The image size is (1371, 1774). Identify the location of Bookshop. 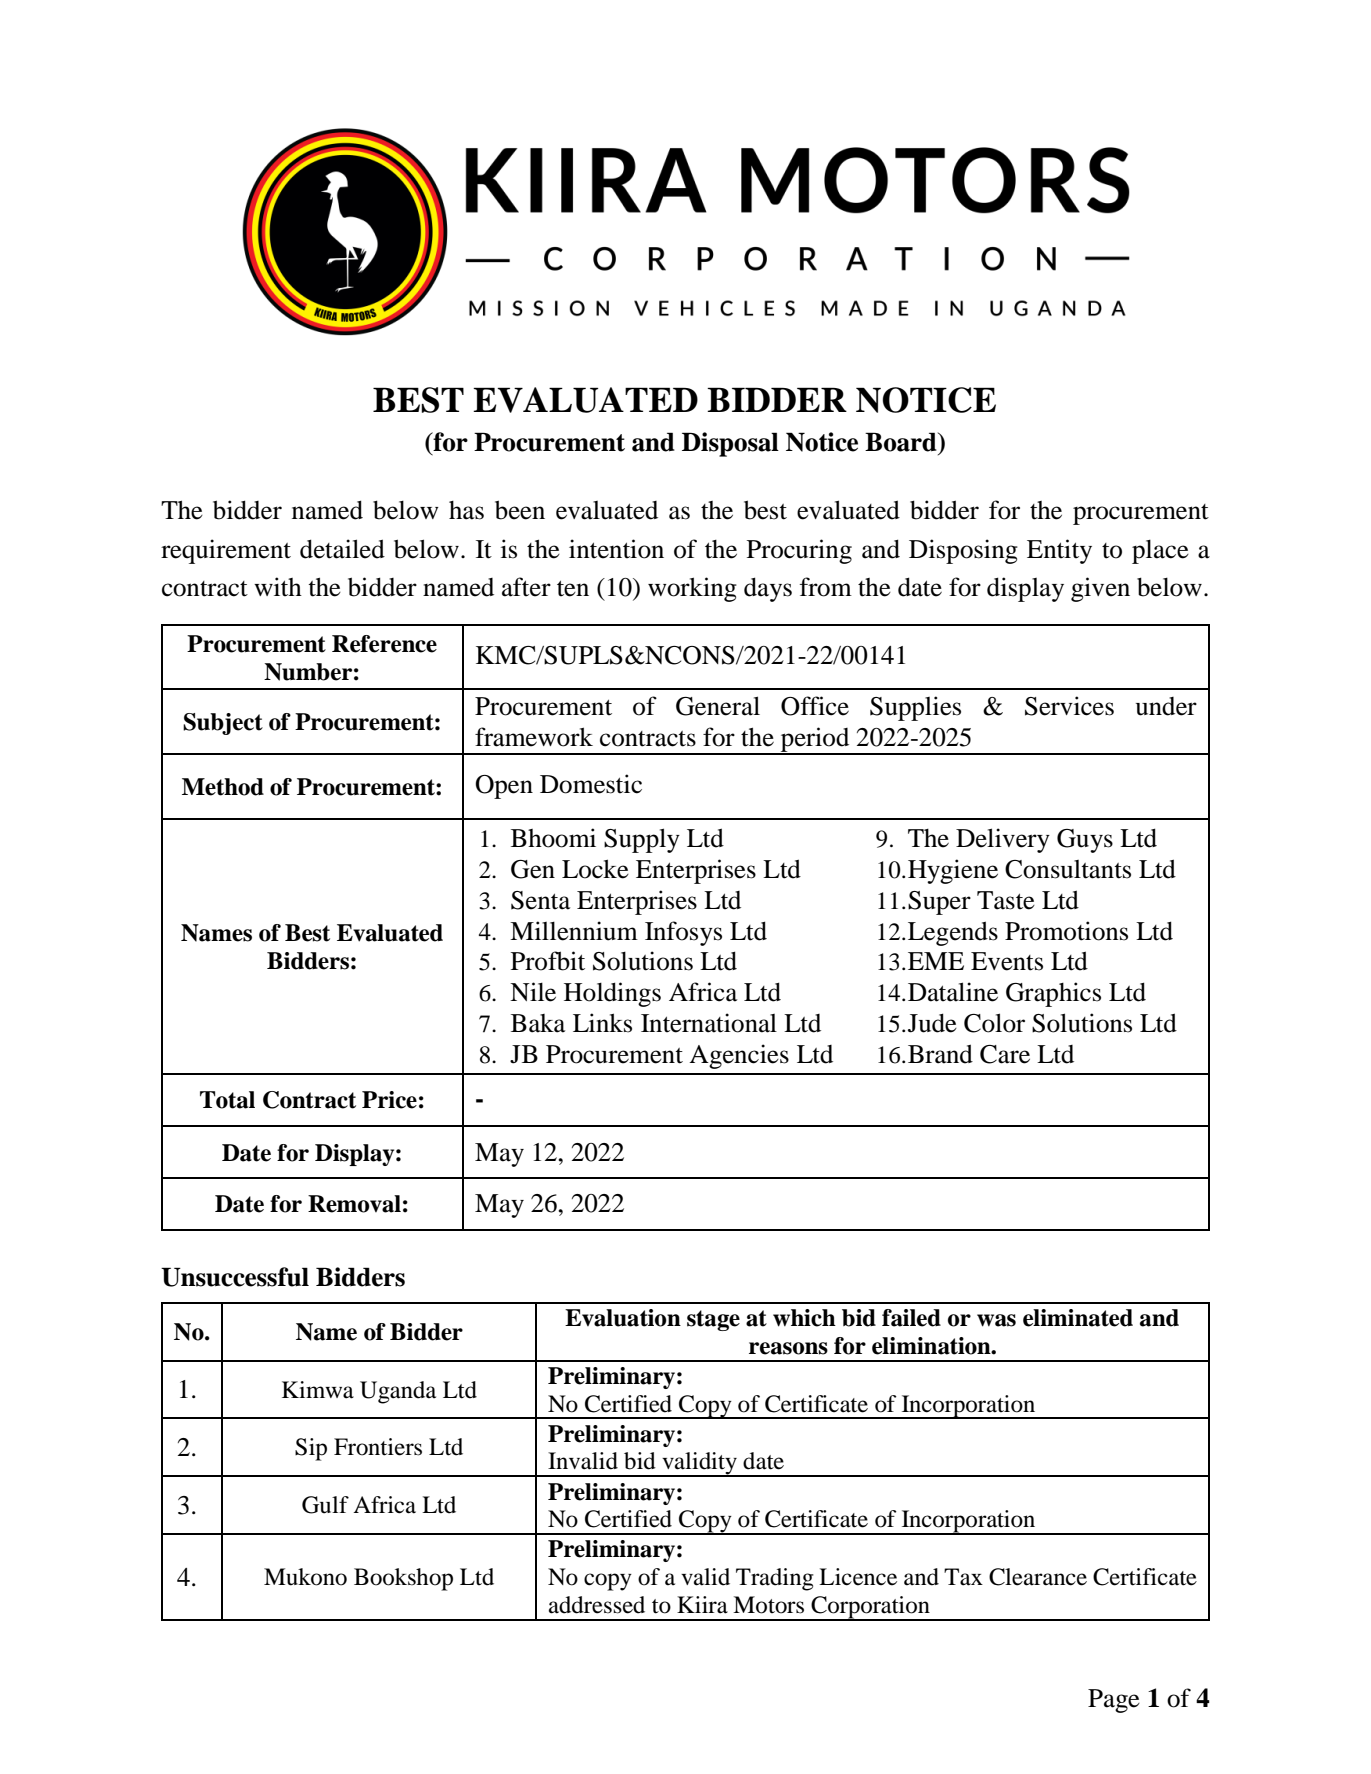
(403, 1579).
